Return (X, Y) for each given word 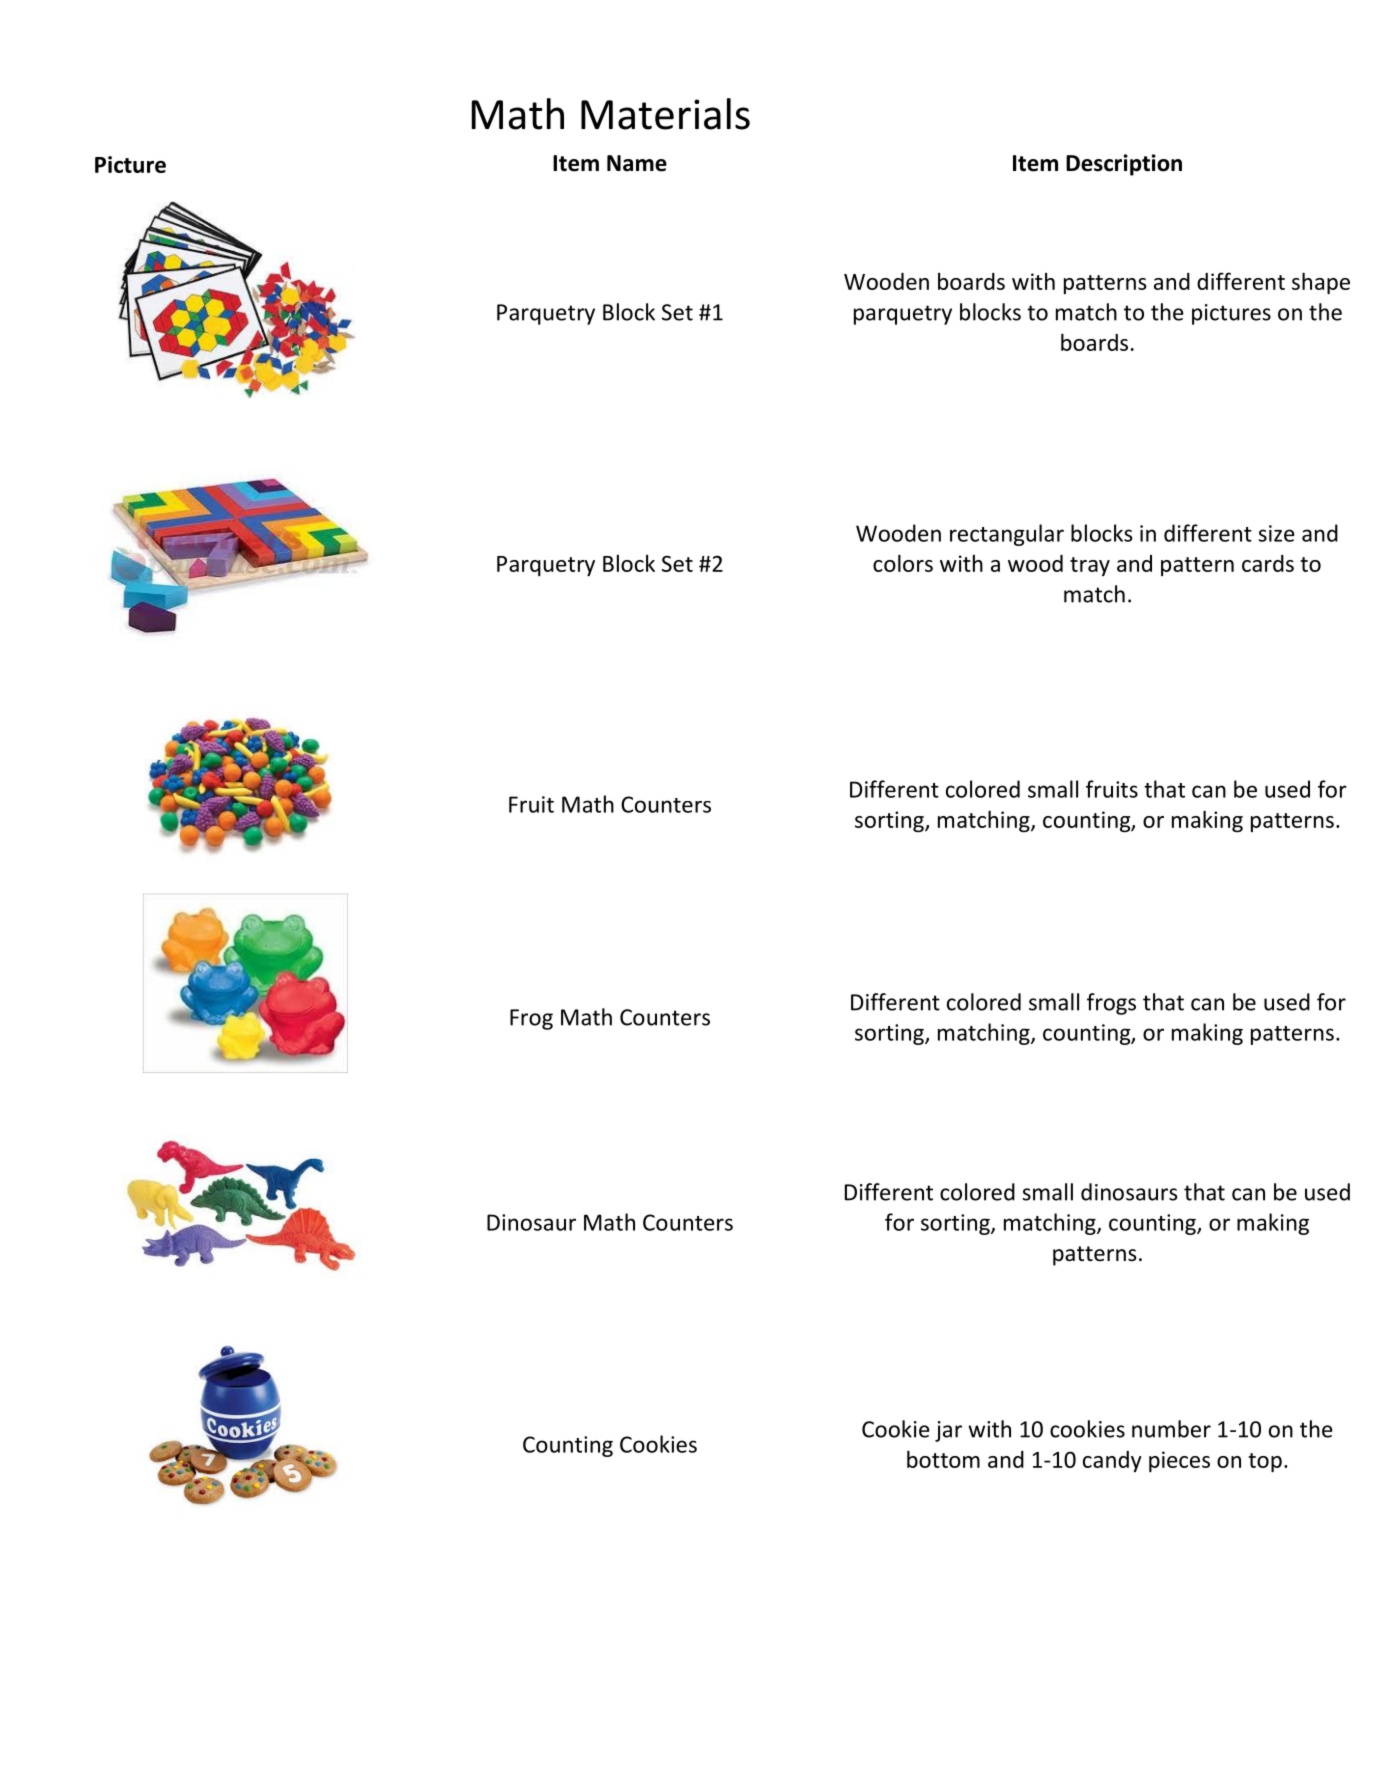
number (1171, 1429)
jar (948, 1431)
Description (1124, 165)
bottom (943, 1459)
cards (1268, 563)
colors (903, 563)
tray (1090, 566)
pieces (1179, 1461)
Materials (665, 114)
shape (1321, 283)
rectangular (1007, 535)
